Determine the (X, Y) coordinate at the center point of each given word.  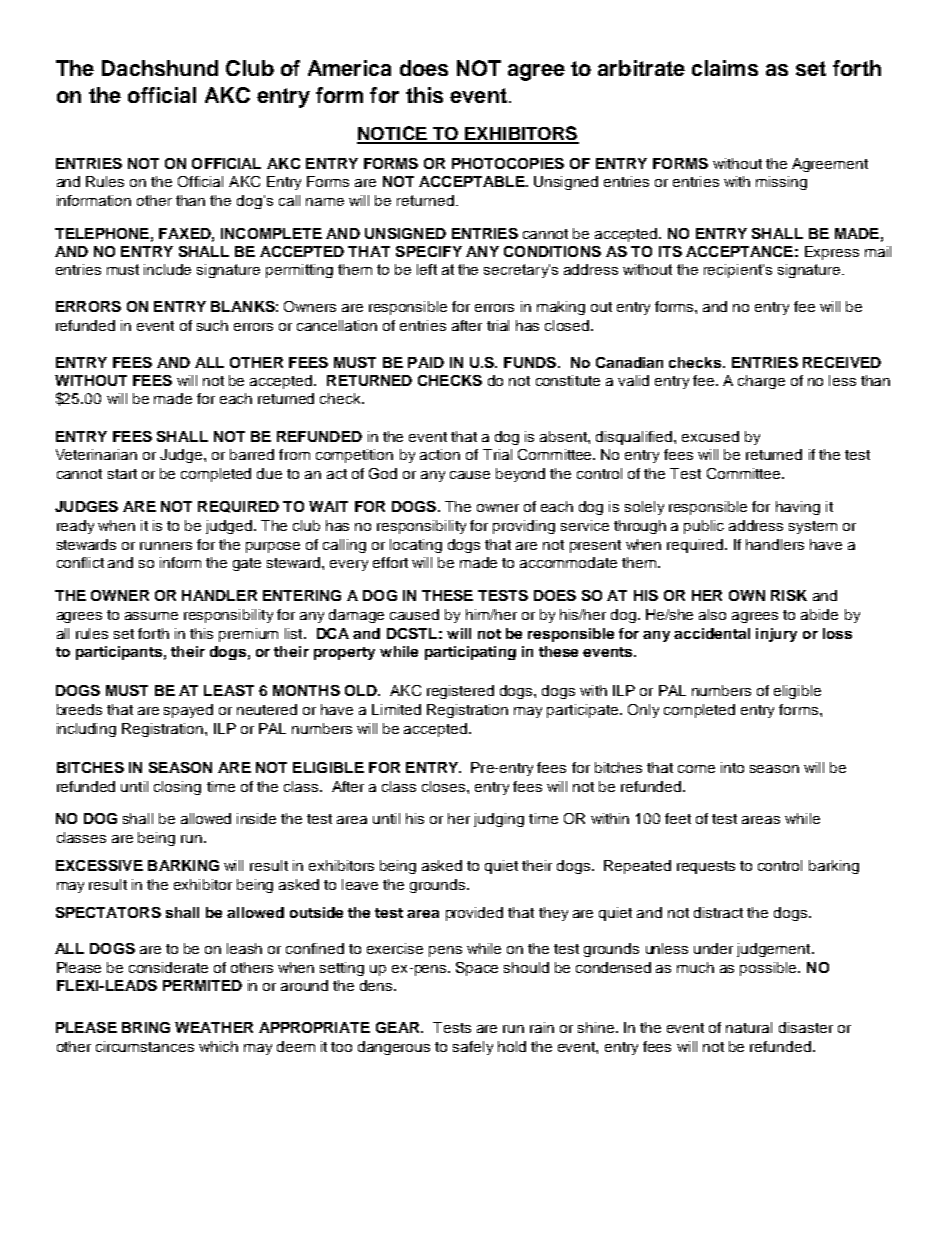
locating (416, 546)
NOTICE (393, 134)
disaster (806, 1027)
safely (473, 1048)
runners (166, 546)
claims (725, 68)
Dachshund (160, 68)
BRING (146, 1027)
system (813, 527)
